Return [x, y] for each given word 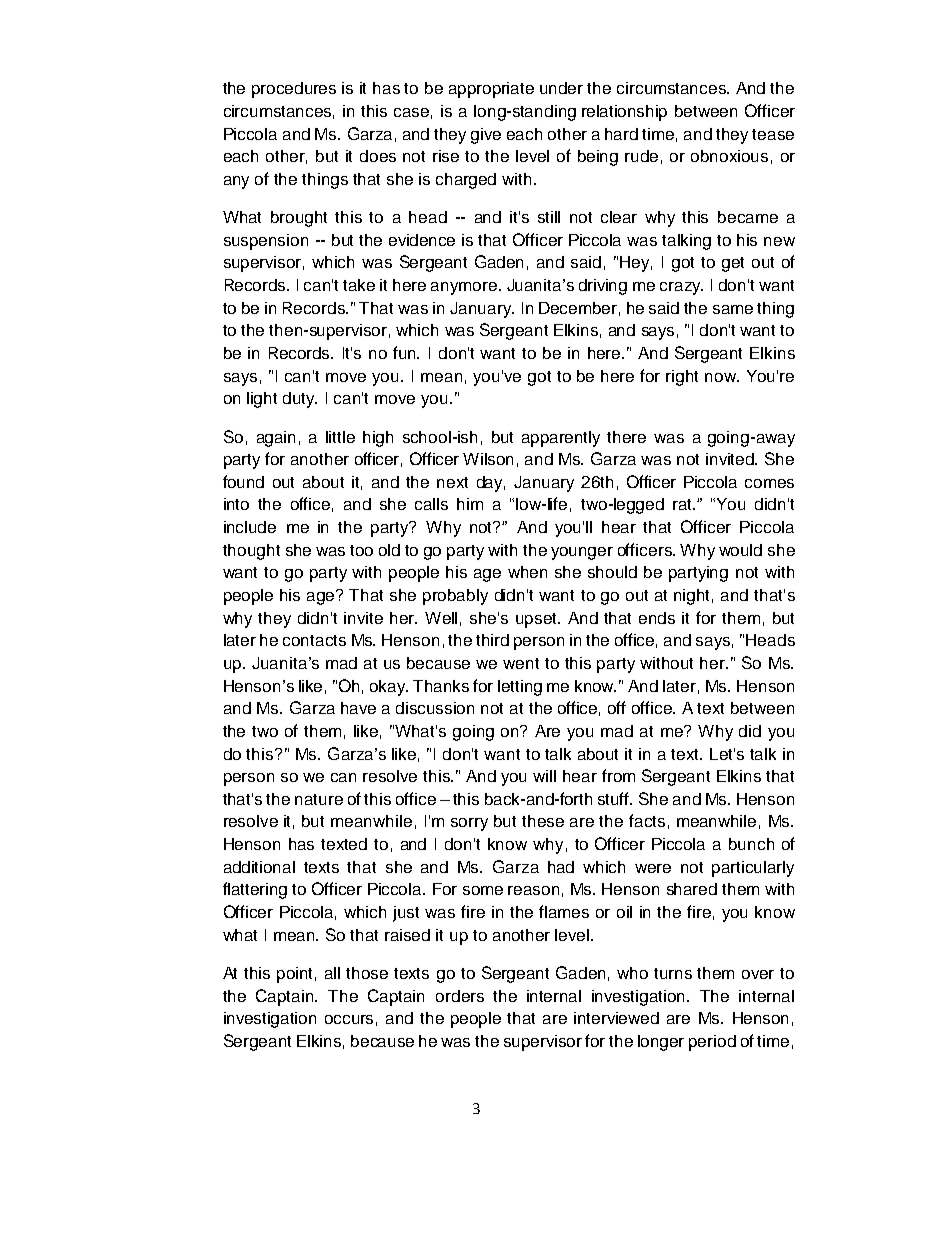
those [367, 973]
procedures [294, 90]
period [712, 1043]
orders [460, 996]
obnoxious [729, 156]
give [486, 136]
